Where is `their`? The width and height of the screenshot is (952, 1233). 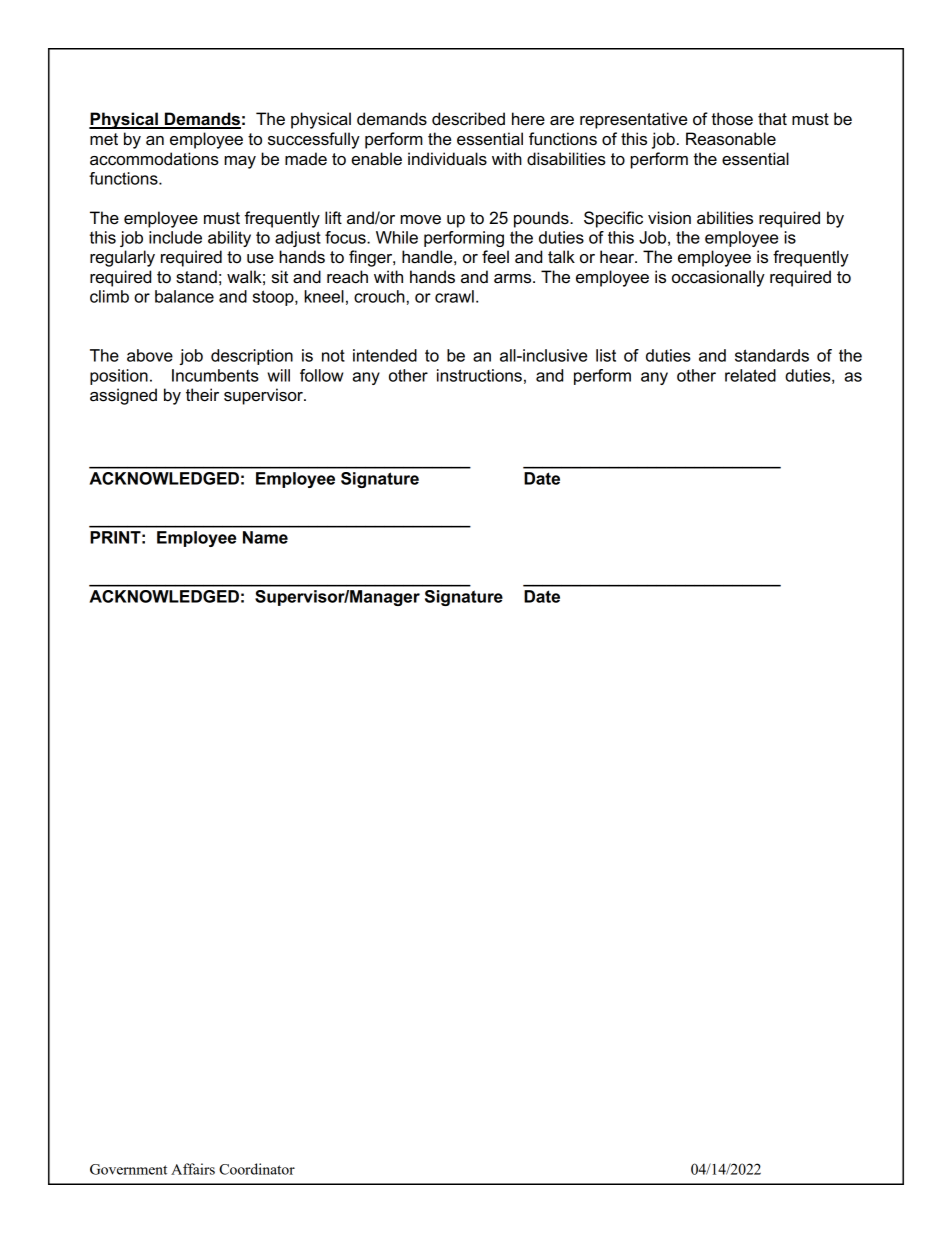
their is located at coordinates (202, 395).
